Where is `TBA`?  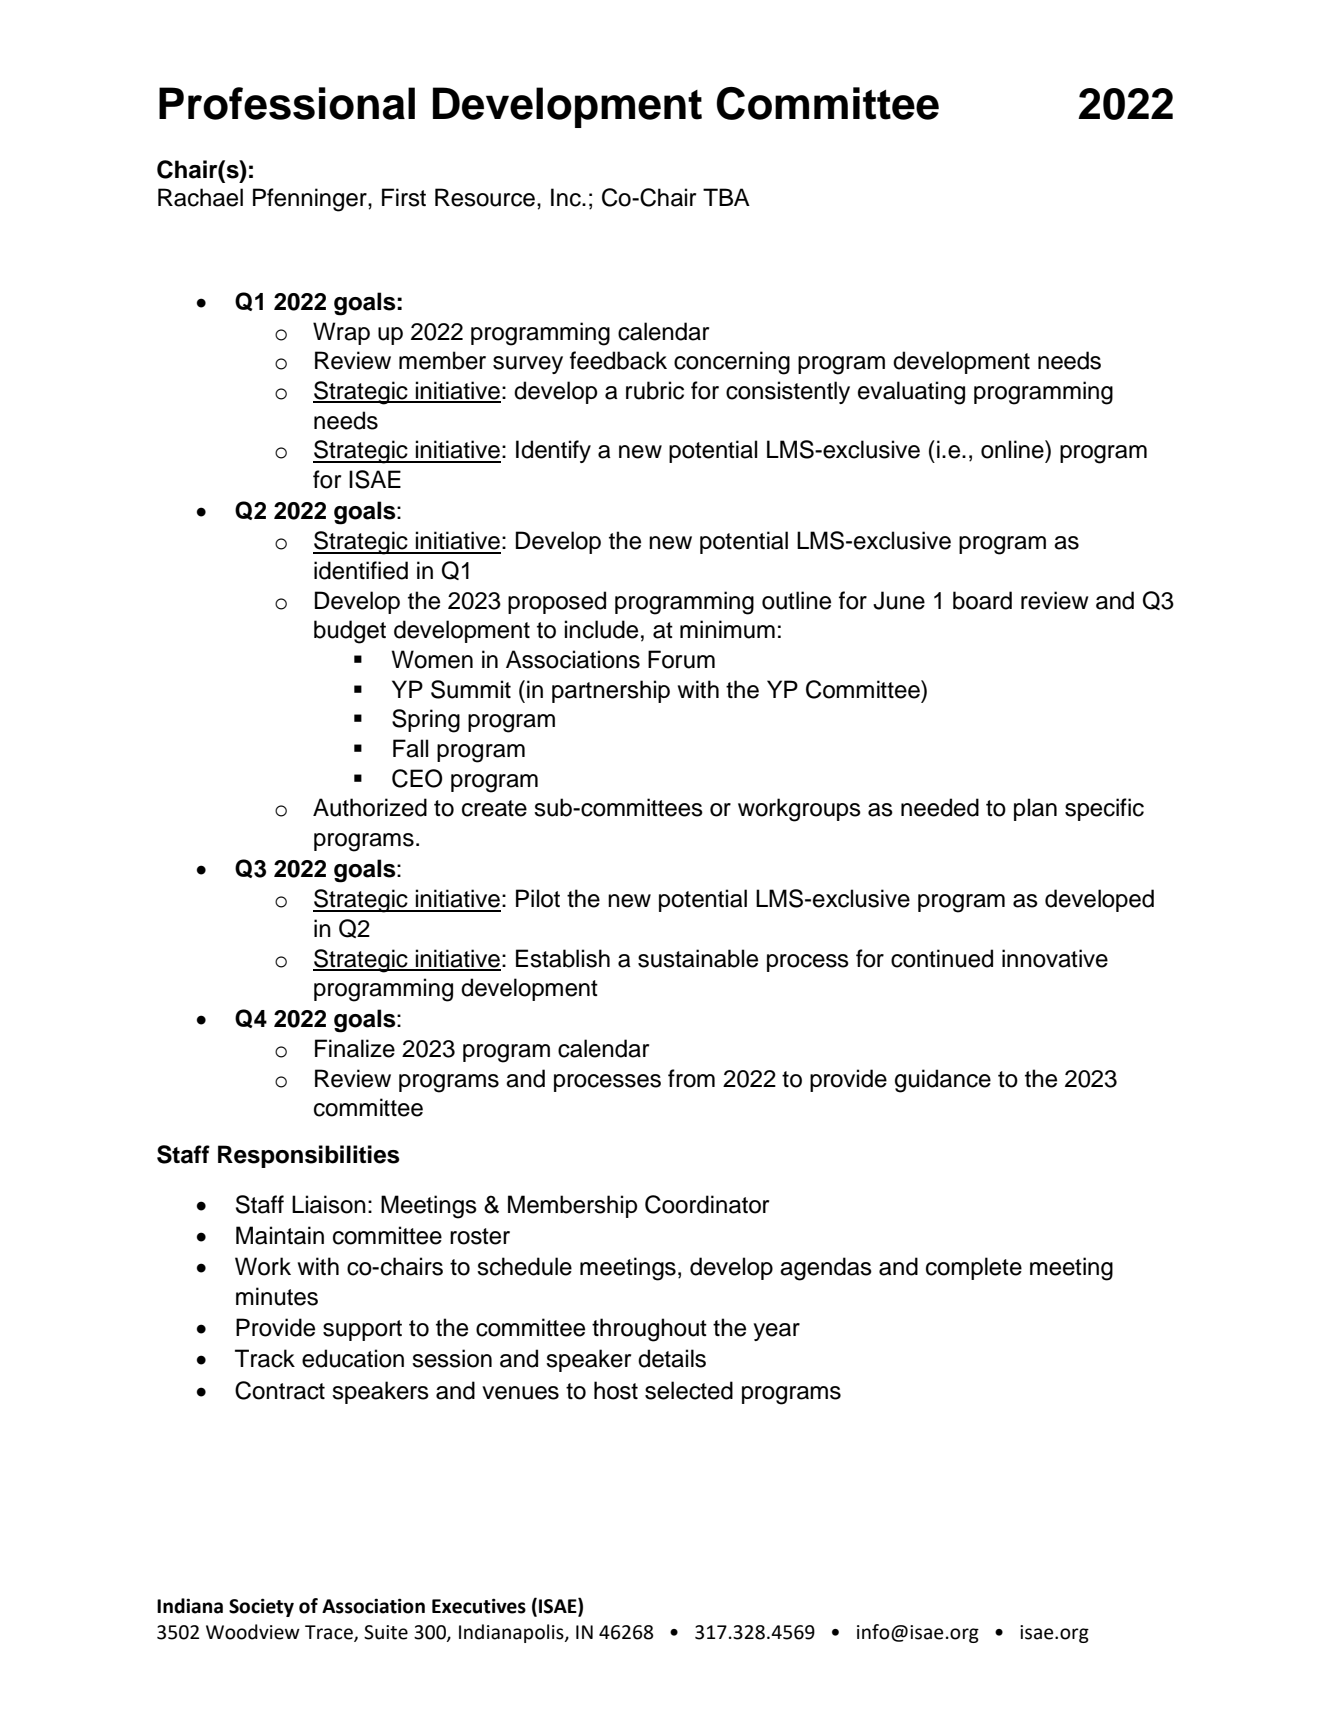 TBA is located at coordinates (726, 197).
